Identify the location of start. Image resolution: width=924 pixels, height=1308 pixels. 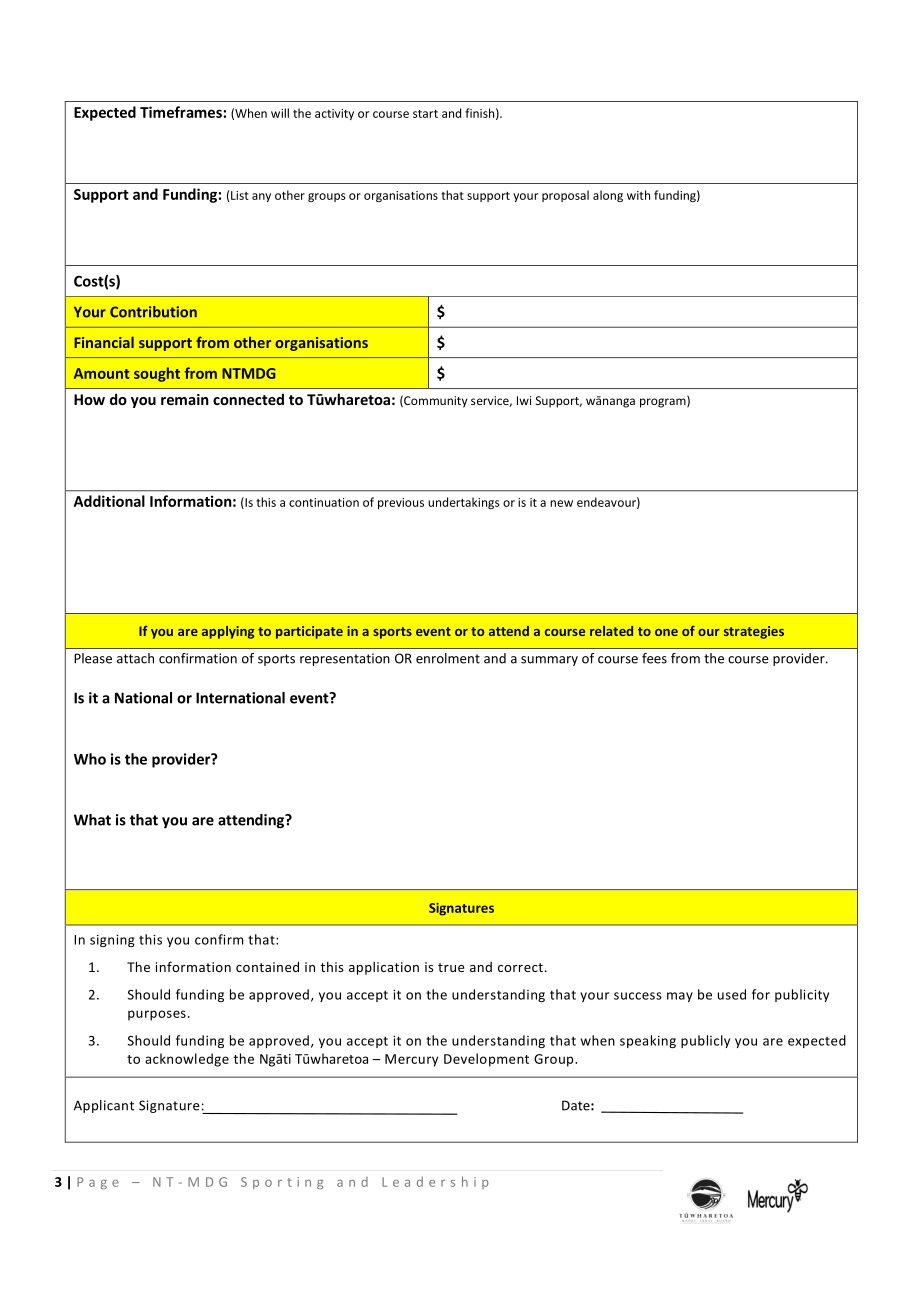
(425, 114).
